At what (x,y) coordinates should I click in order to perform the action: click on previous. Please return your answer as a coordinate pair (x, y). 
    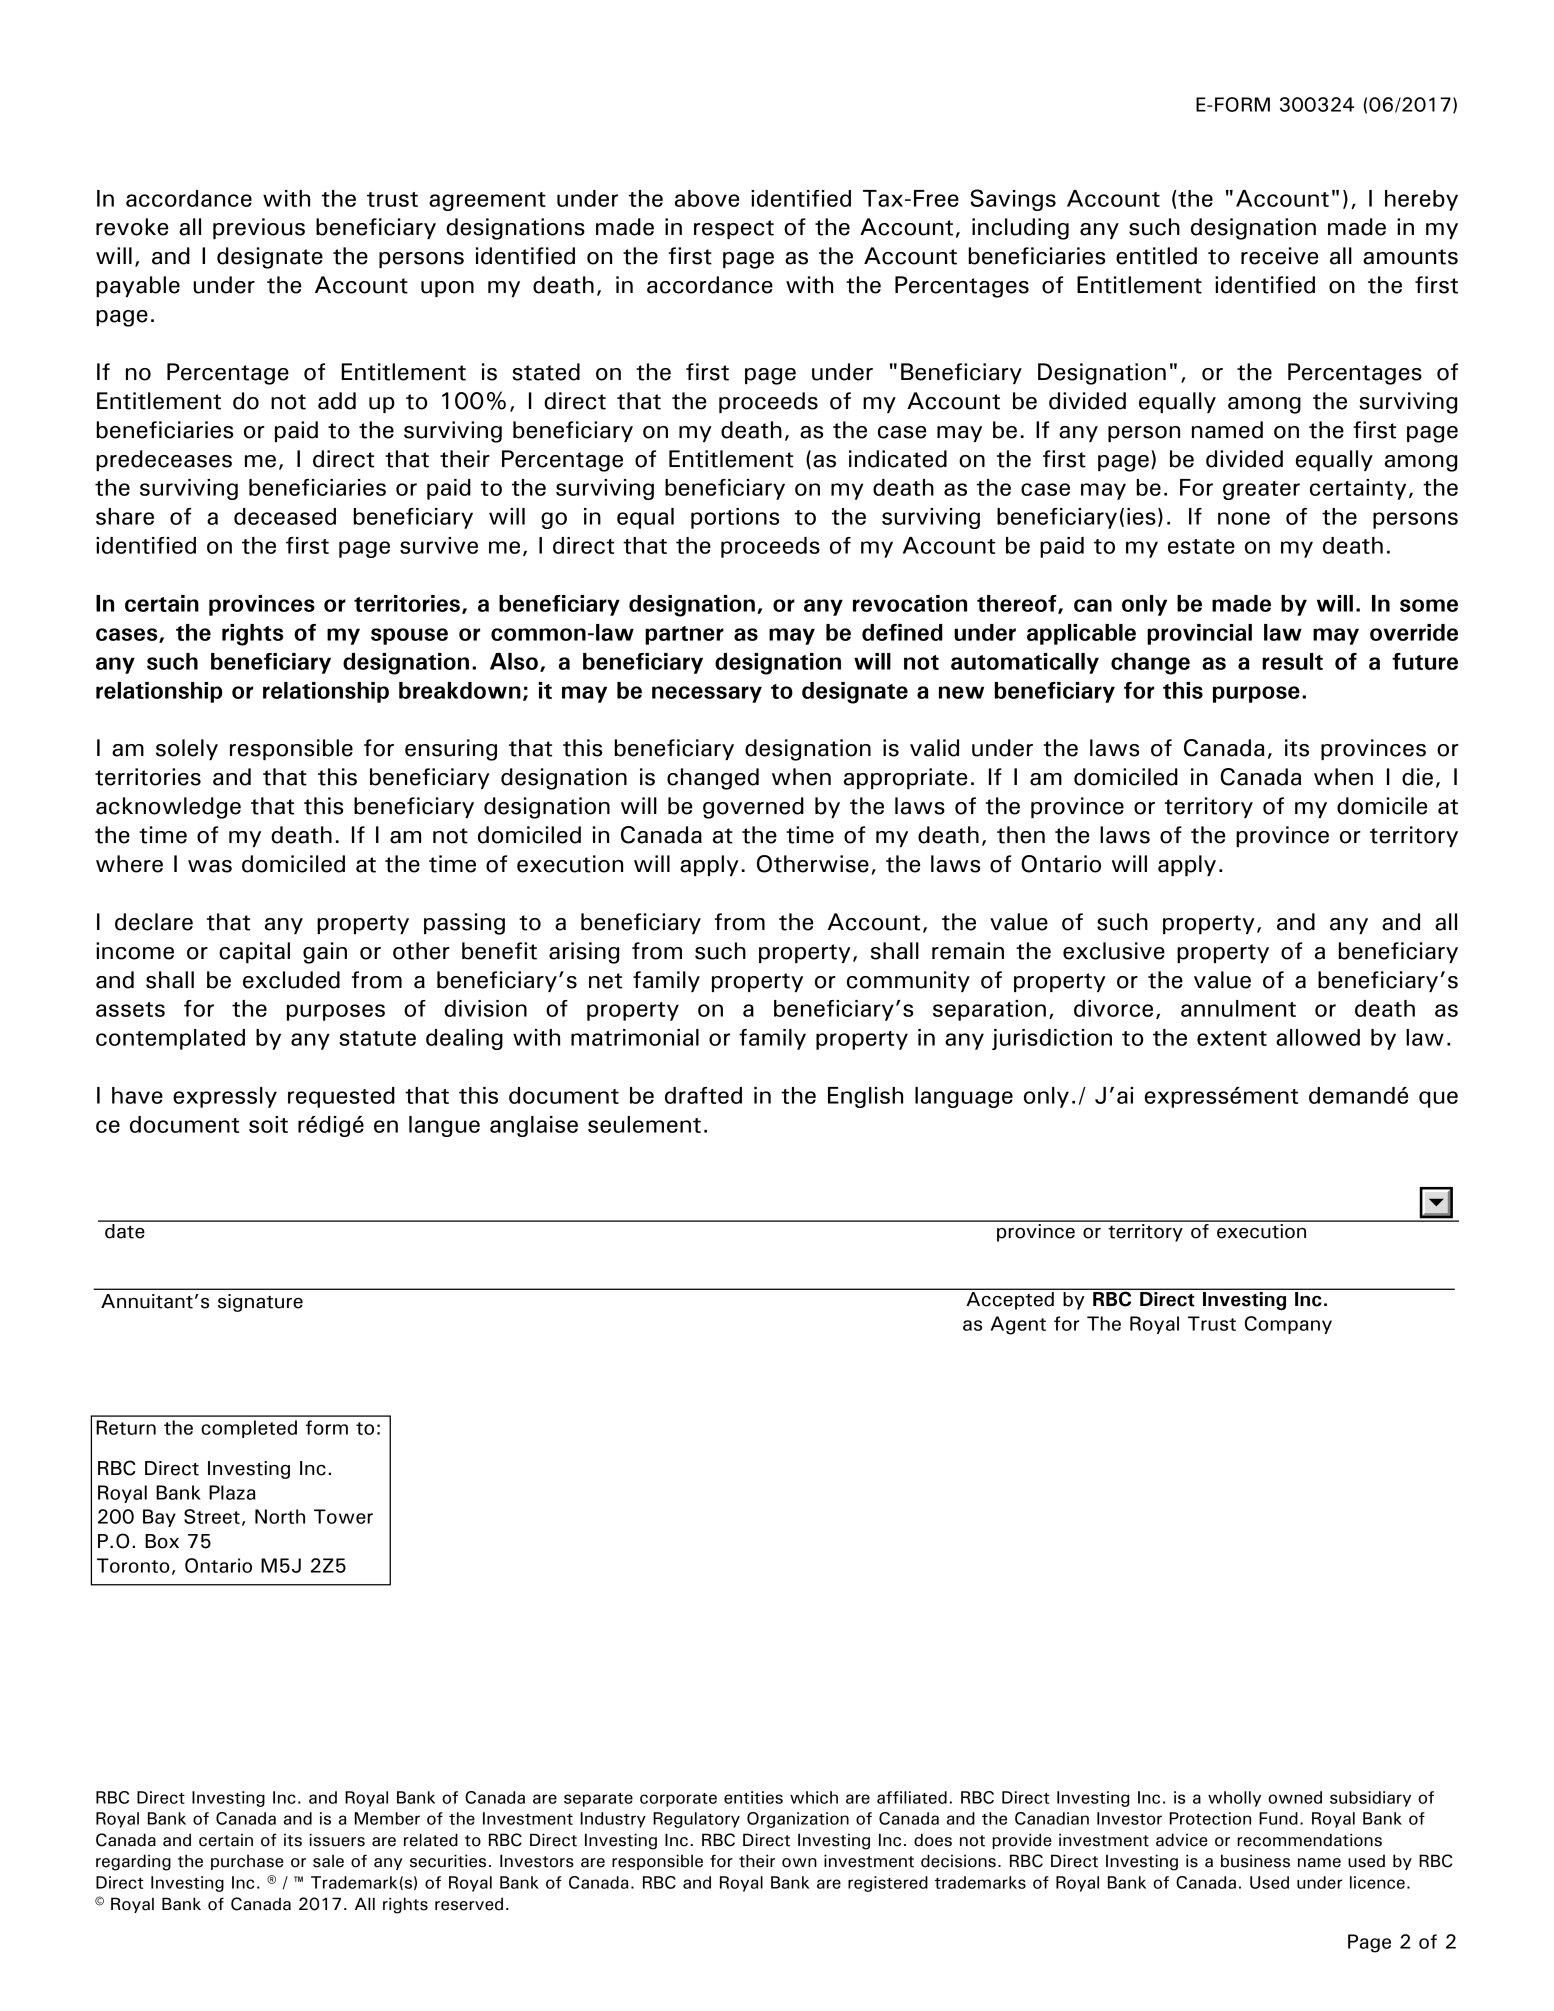
    Looking at the image, I should click on (259, 228).
